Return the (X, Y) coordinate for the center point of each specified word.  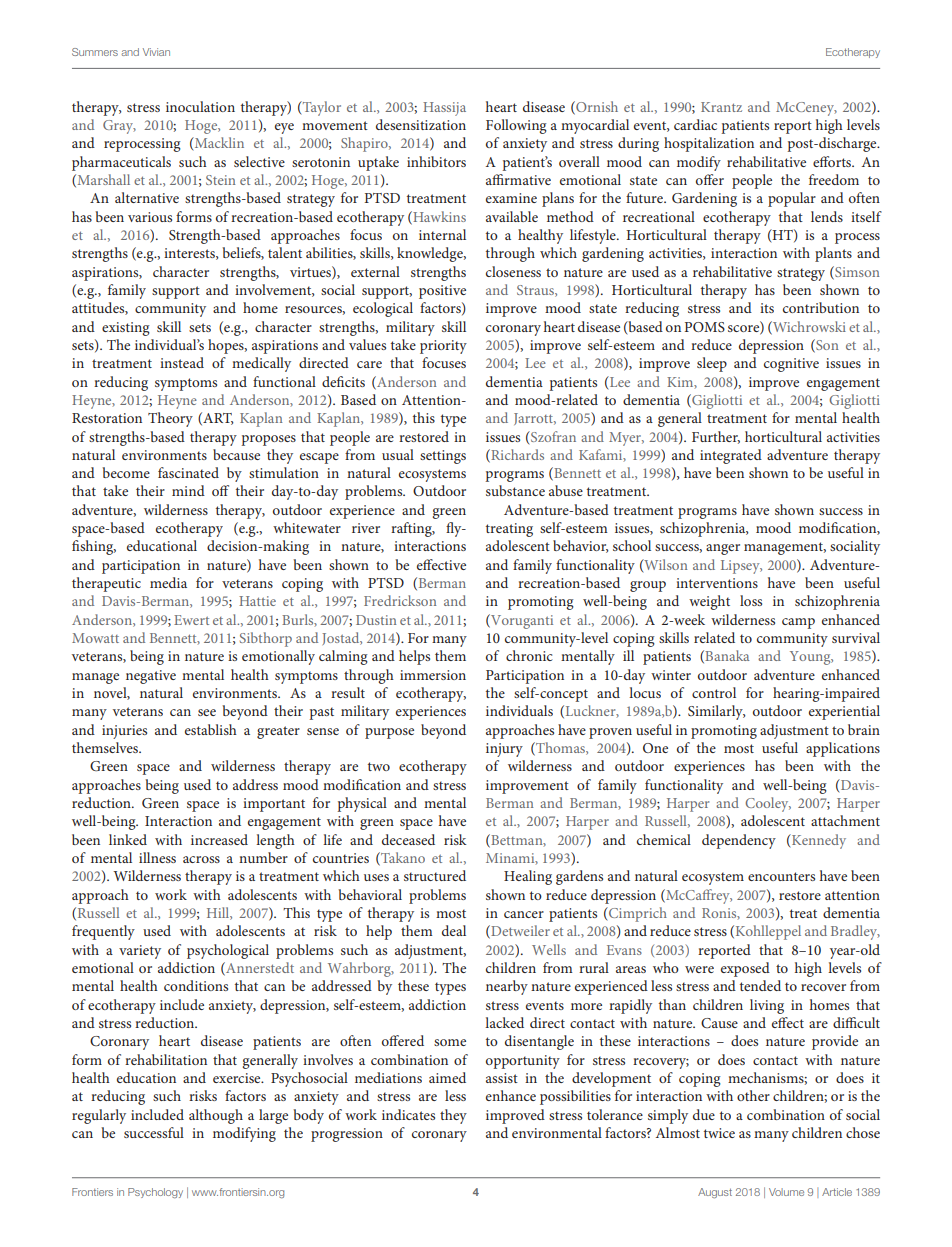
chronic (529, 655)
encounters (781, 876)
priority (443, 347)
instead (182, 362)
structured (435, 875)
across (201, 859)
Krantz (721, 107)
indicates (408, 1114)
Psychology (155, 1193)
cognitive (791, 365)
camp (798, 623)
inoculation (200, 106)
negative (151, 677)
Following (516, 126)
